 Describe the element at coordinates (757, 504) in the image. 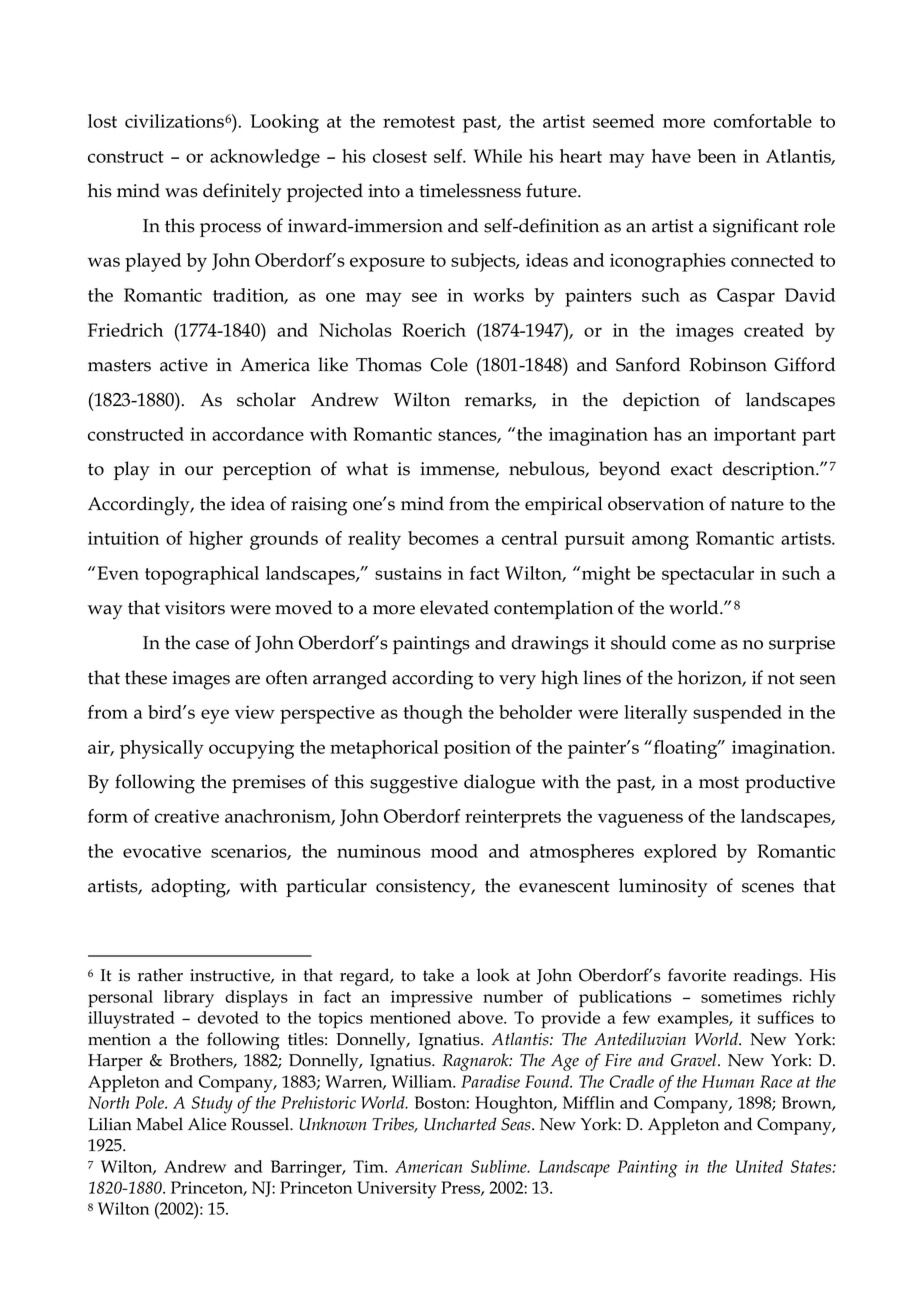

I see `nature` at that location.
